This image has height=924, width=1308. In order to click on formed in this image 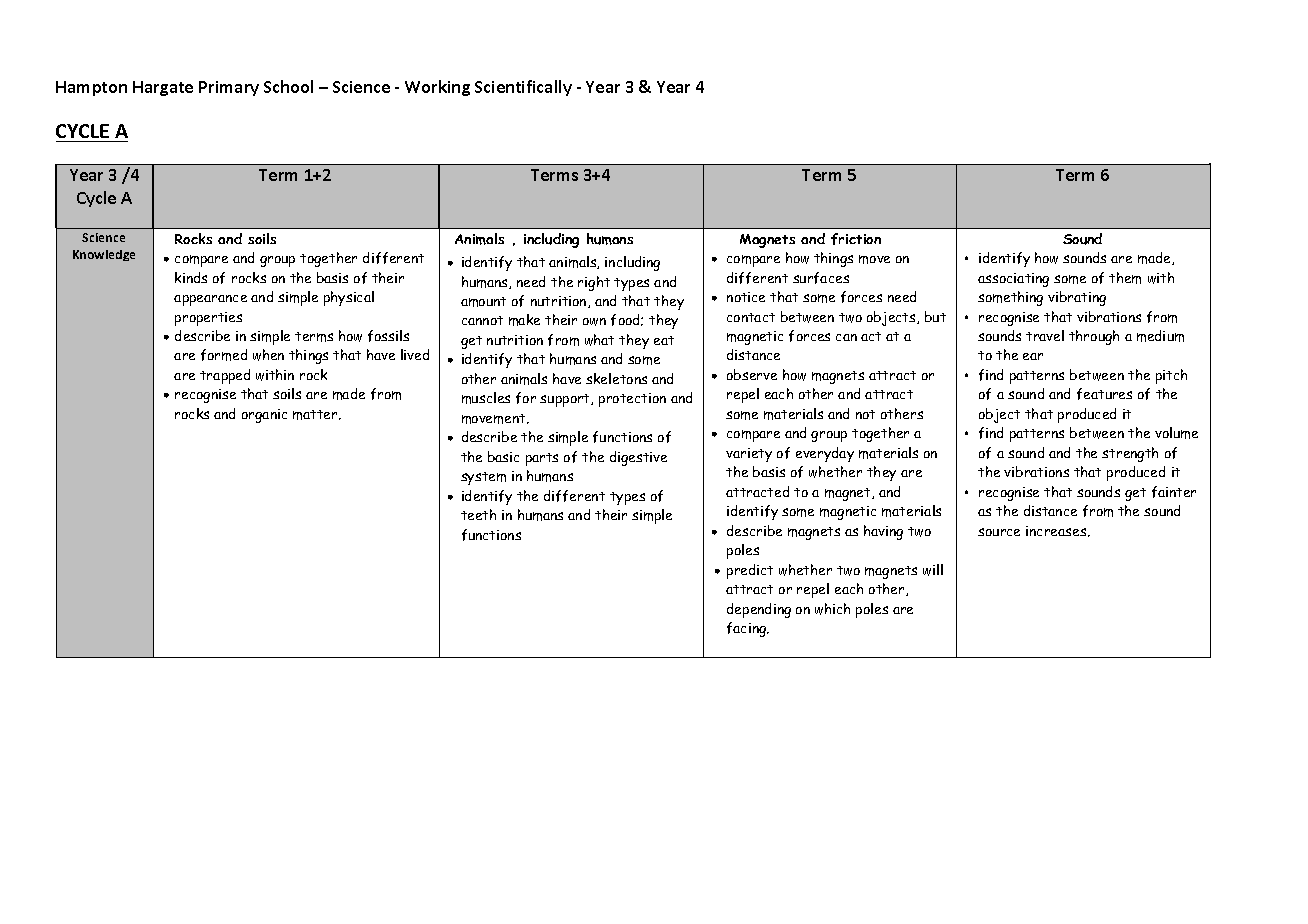, I will do `click(224, 355)`.
